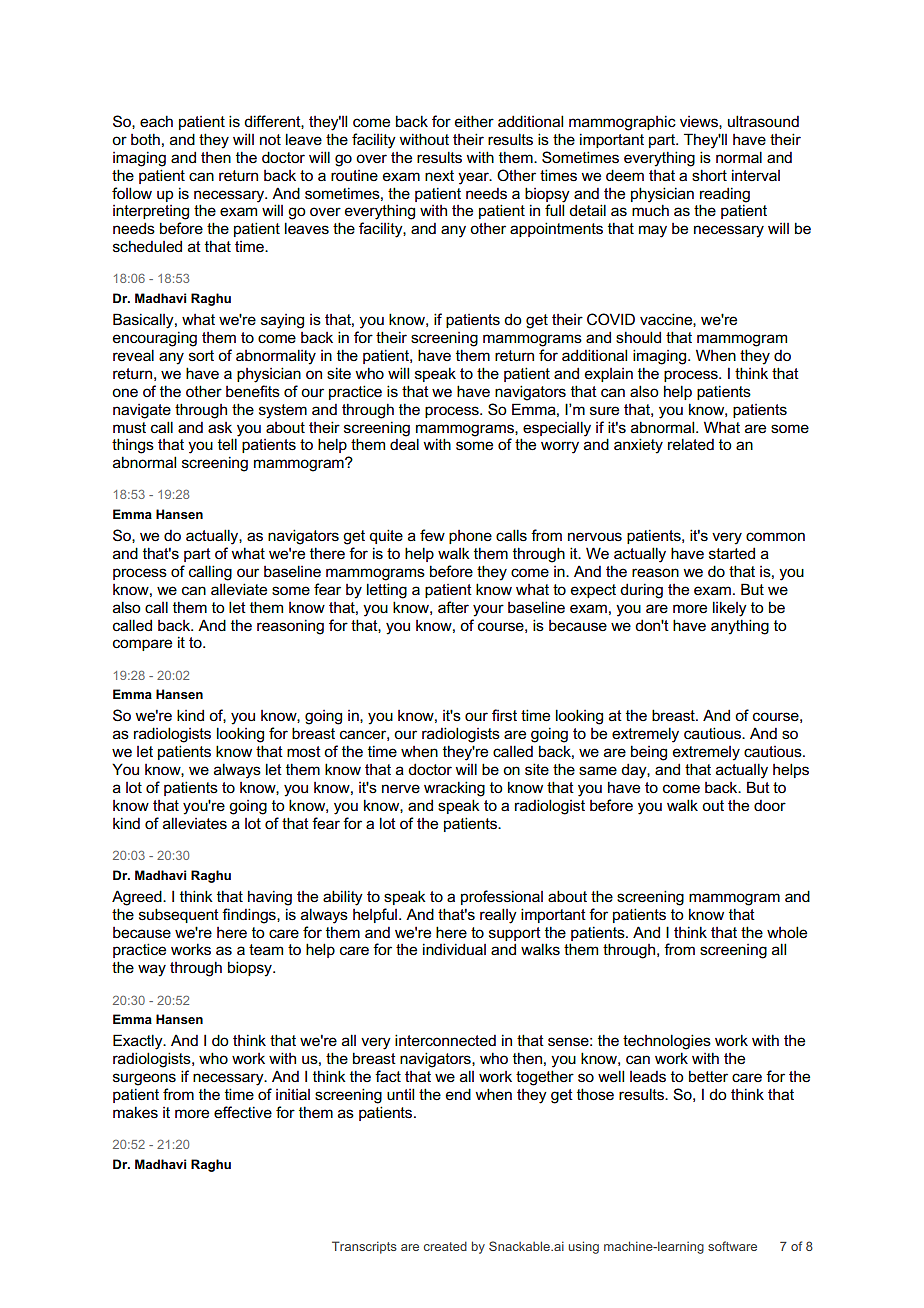  What do you see at coordinates (732, 1246) in the screenshot?
I see `software` at bounding box center [732, 1246].
